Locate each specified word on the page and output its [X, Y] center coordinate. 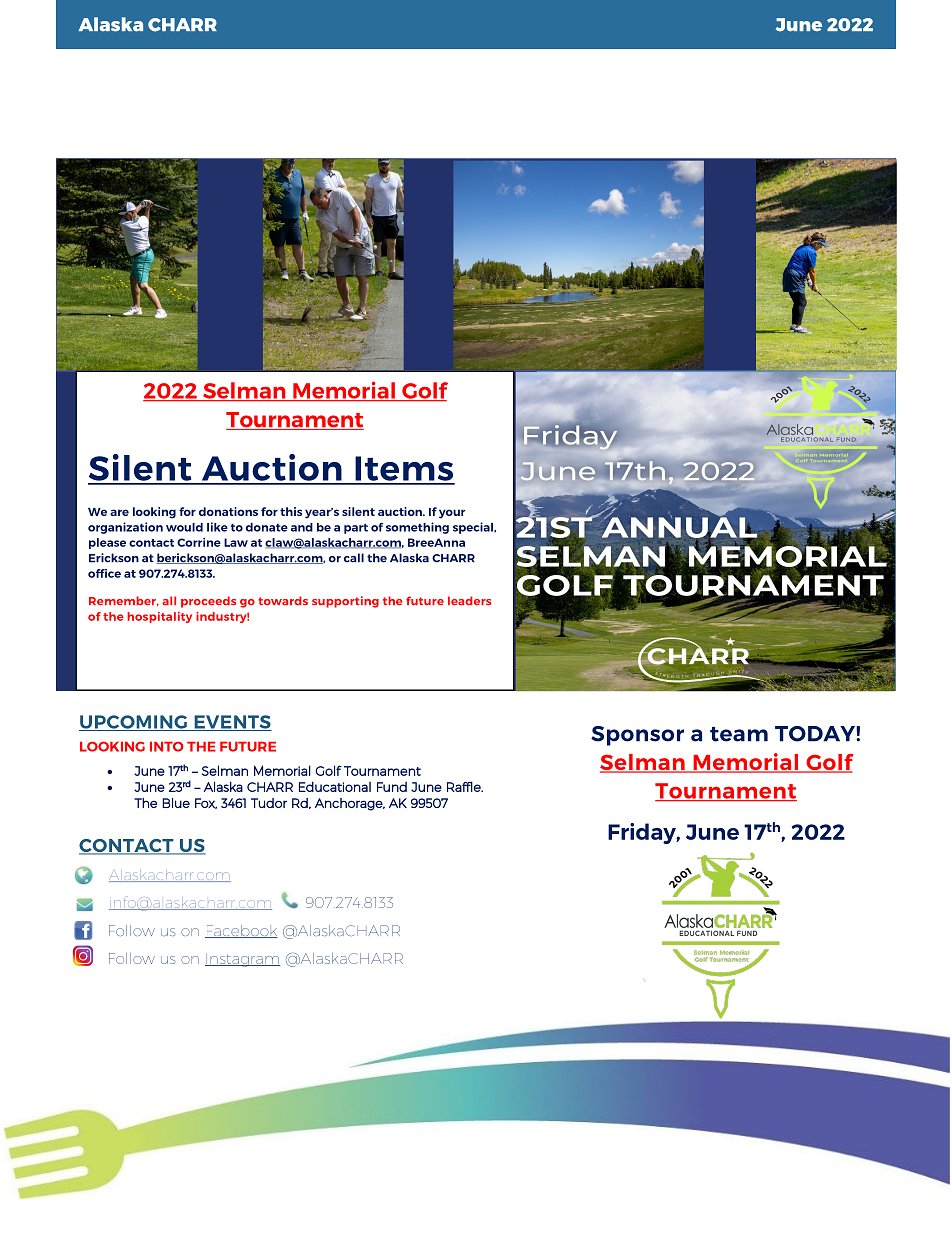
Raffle [465, 786]
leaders [469, 601]
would [184, 527]
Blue [176, 803]
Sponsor [637, 736]
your [452, 514]
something [417, 528]
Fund [392, 787]
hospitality [159, 617]
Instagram [242, 960]
